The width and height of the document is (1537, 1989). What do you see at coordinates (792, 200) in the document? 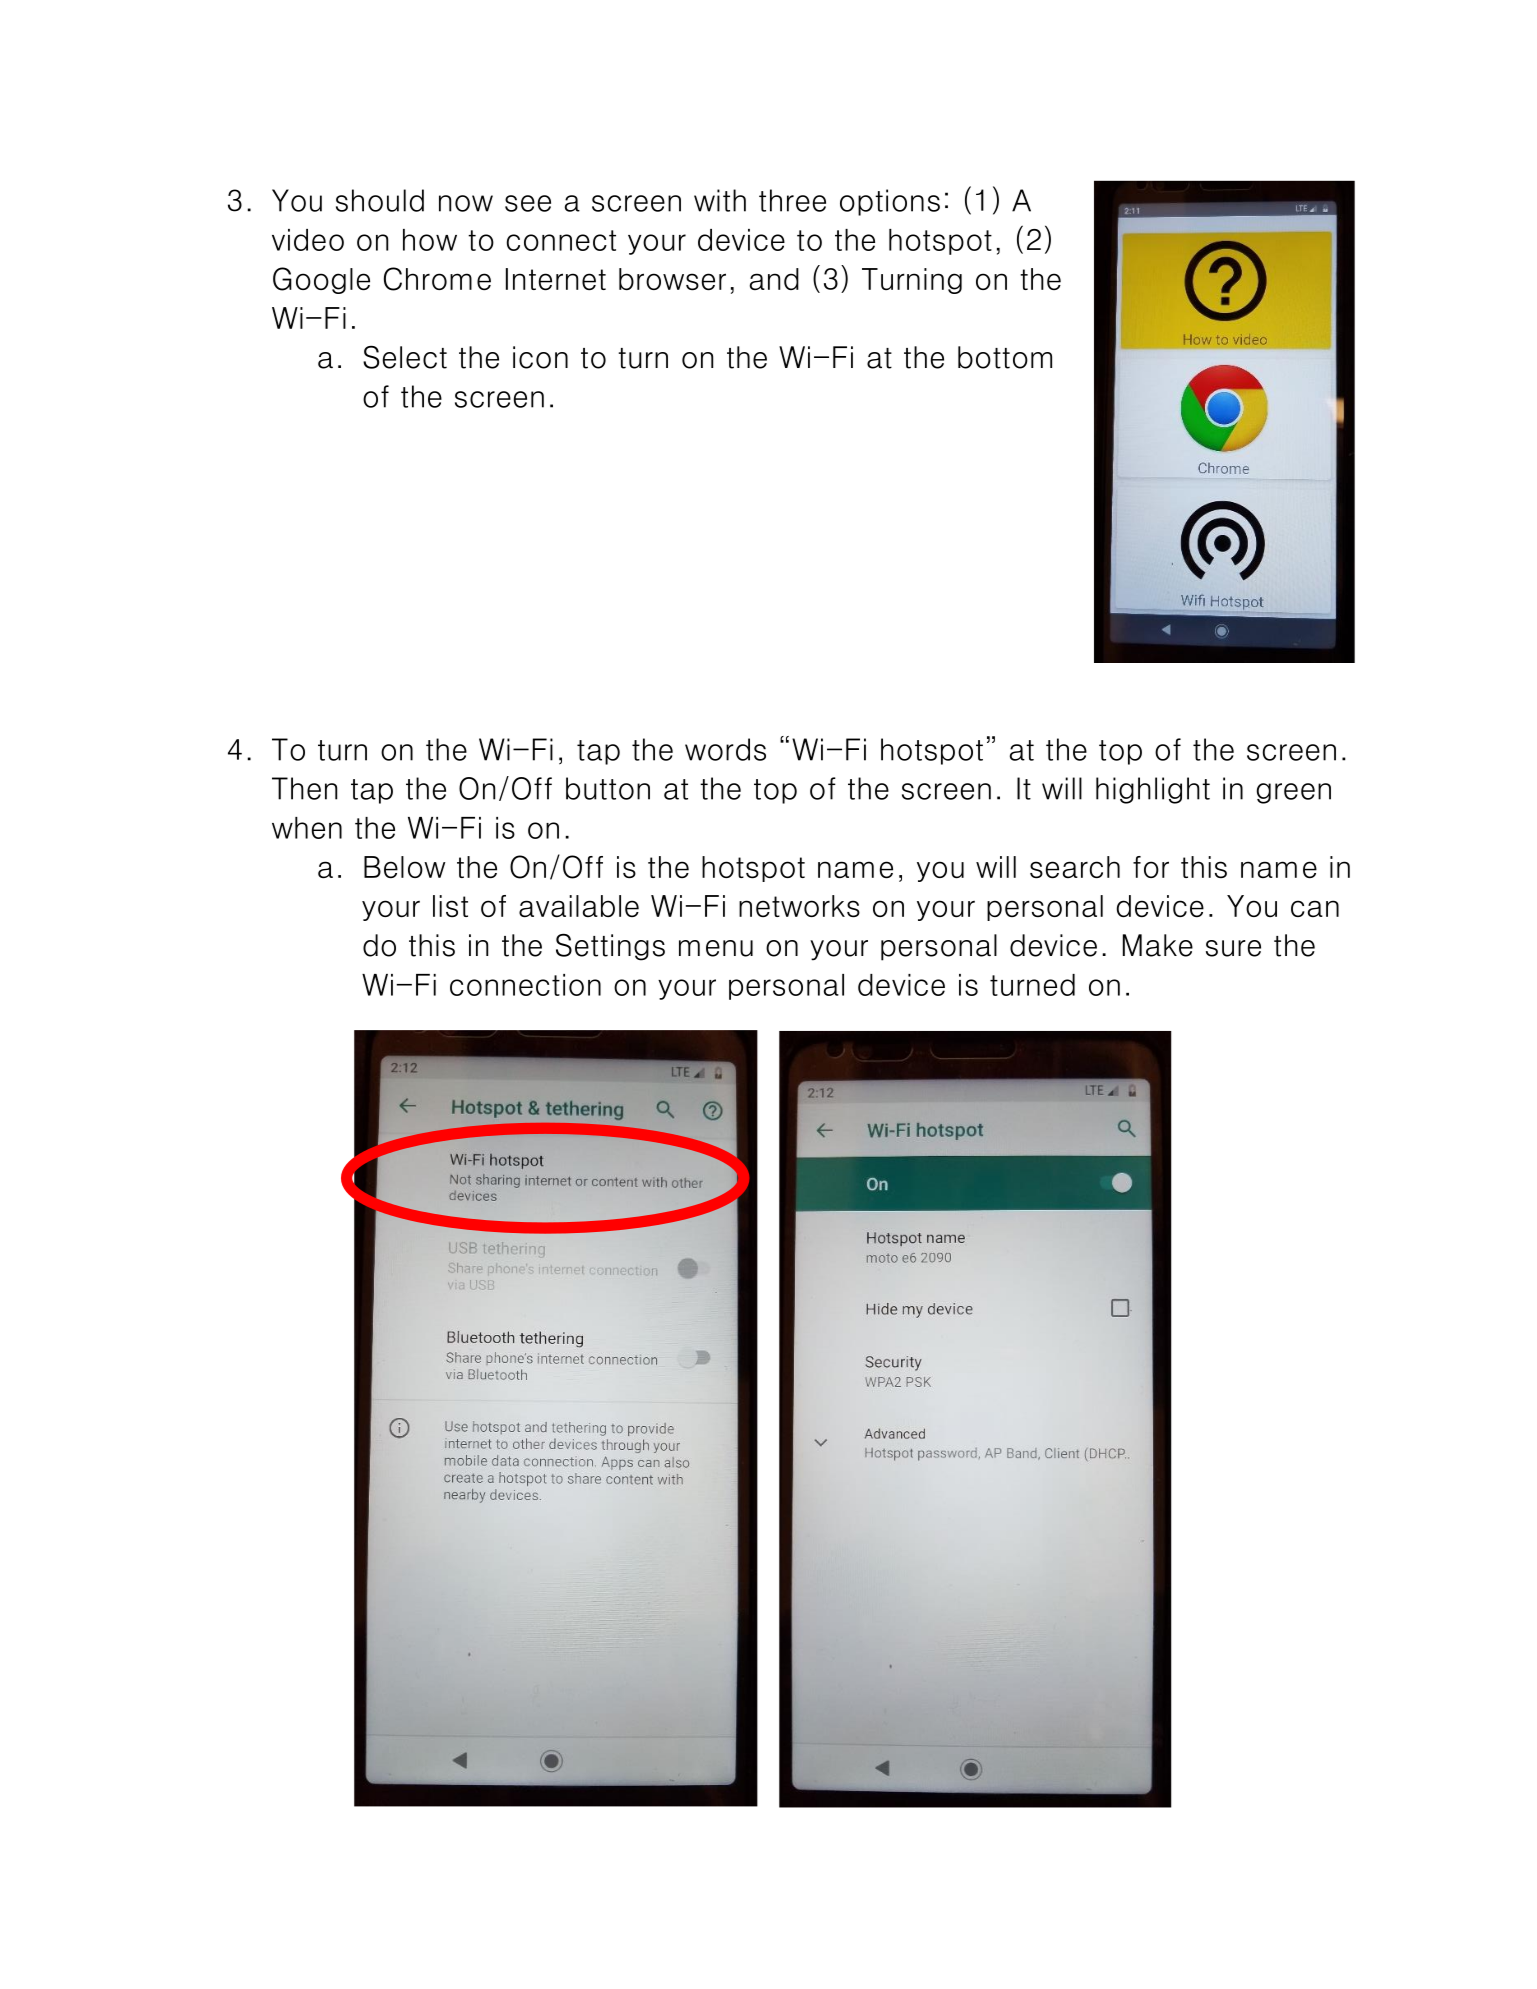
I see `three` at bounding box center [792, 200].
